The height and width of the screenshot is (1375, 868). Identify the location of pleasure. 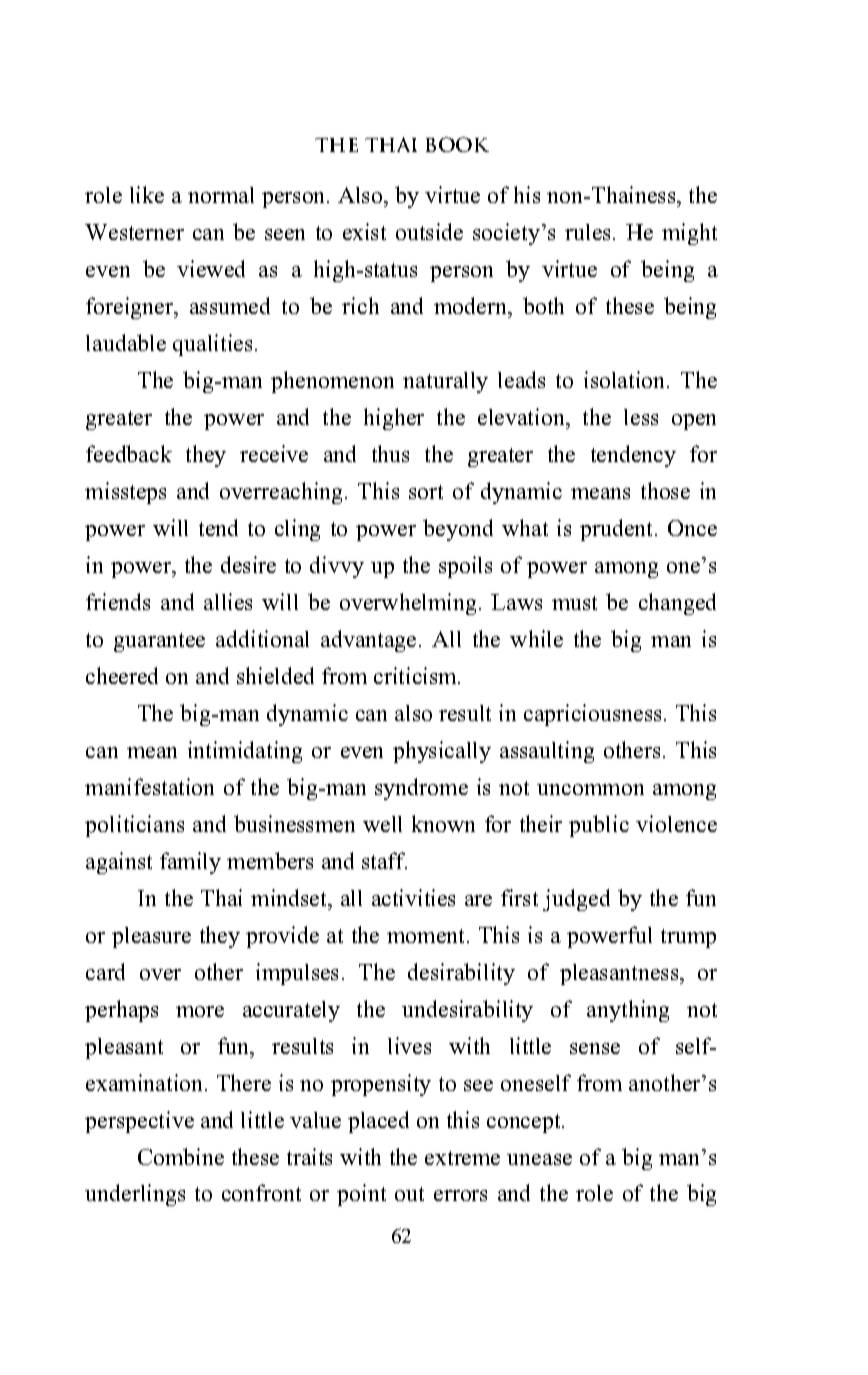
(151, 937).
